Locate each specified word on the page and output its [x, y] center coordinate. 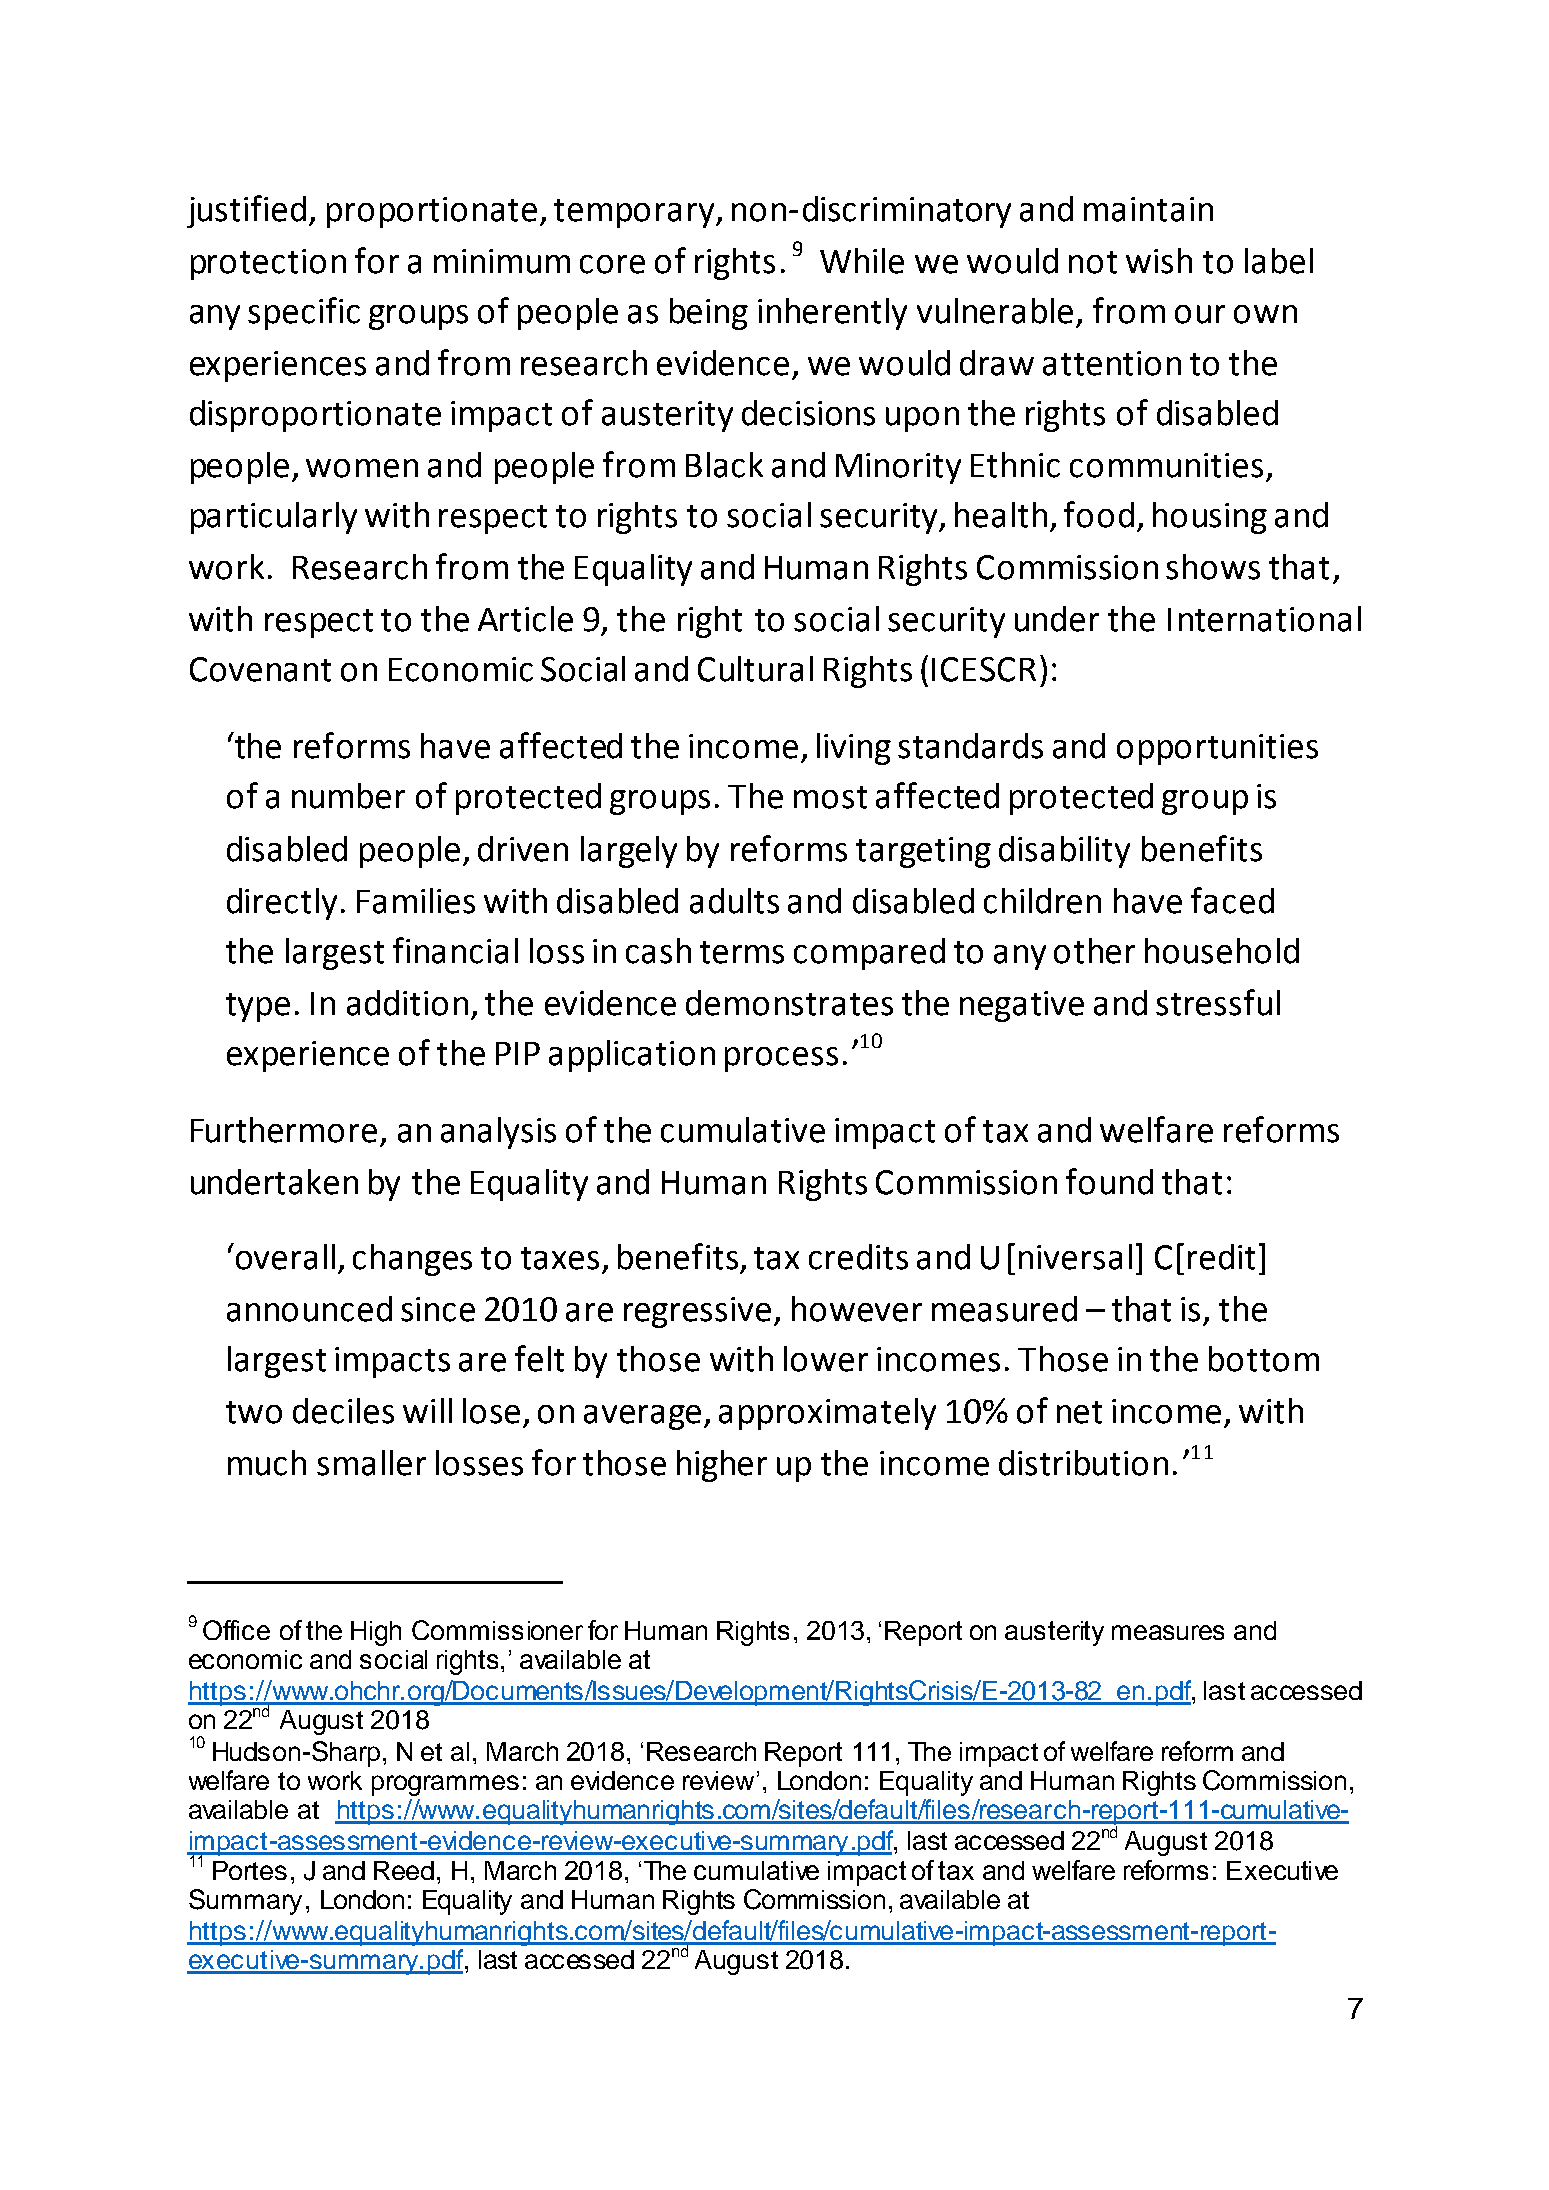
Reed [404, 1870]
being [709, 314]
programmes [445, 1785]
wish [1159, 261]
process [781, 1059]
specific [304, 313]
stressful [1218, 1002]
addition [407, 1003]
